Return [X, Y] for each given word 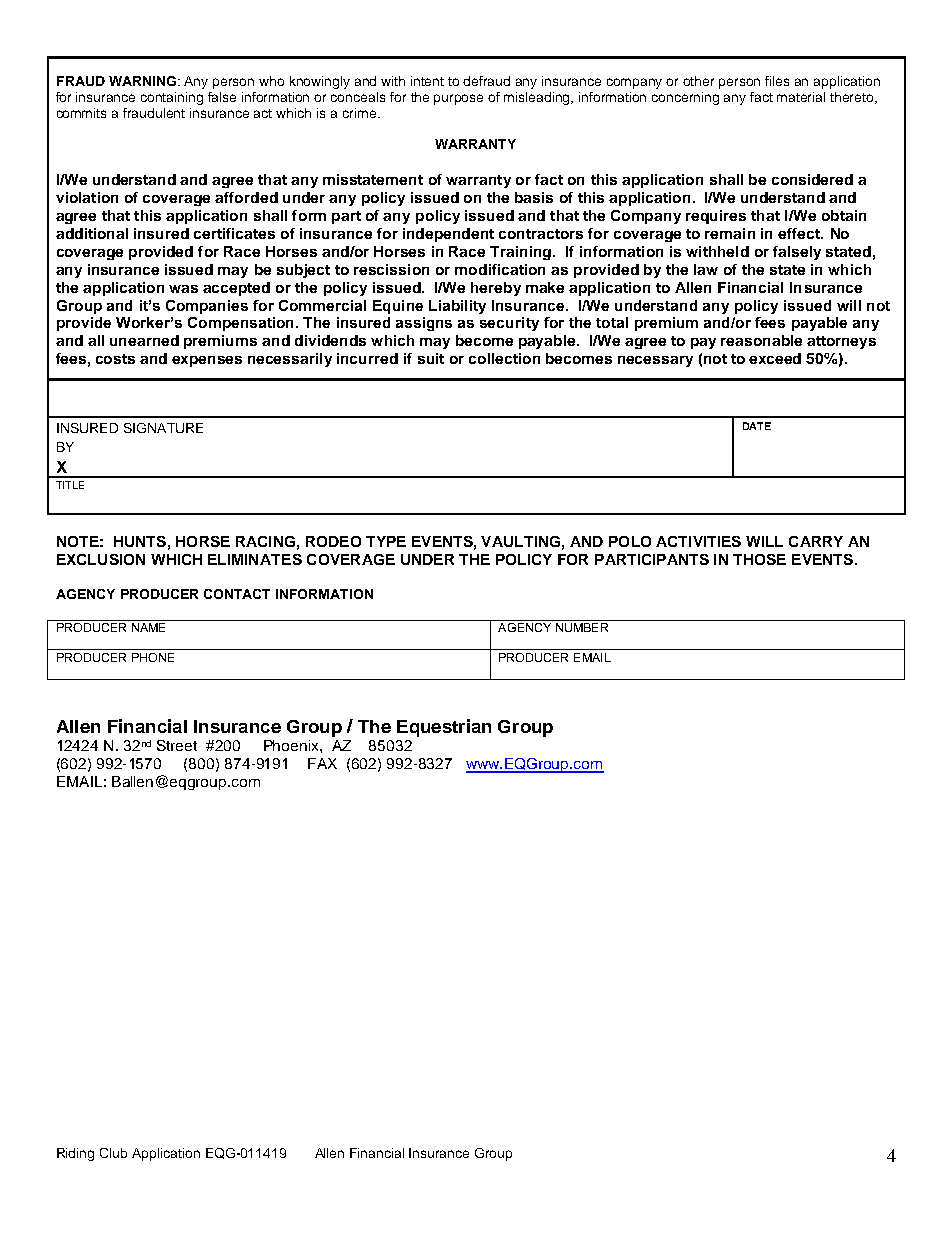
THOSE [759, 559]
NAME [148, 627]
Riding [75, 1154]
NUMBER [582, 627]
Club [113, 1153]
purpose [458, 99]
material [801, 97]
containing [172, 98]
